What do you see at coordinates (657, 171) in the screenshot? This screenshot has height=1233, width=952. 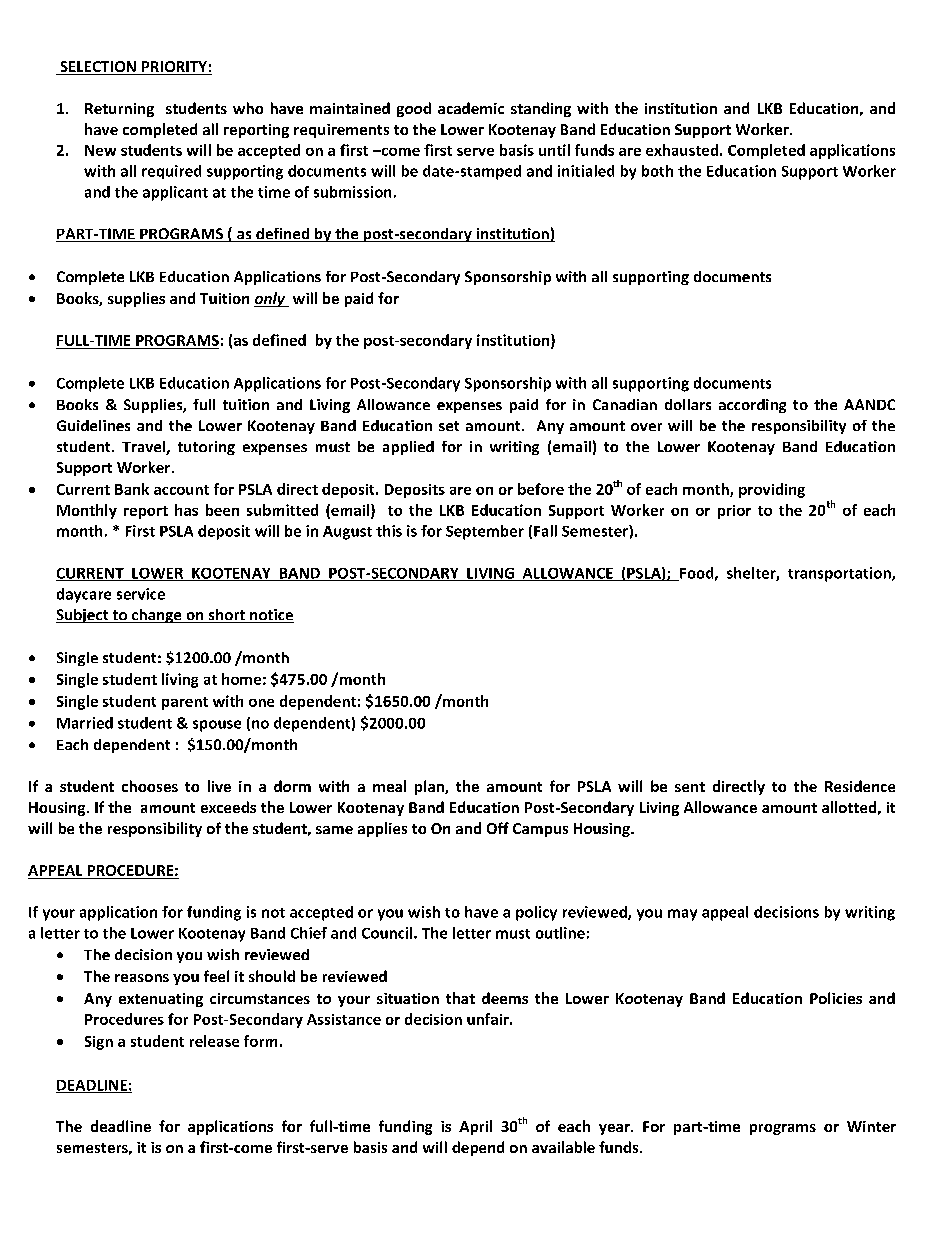 I see `both` at bounding box center [657, 171].
